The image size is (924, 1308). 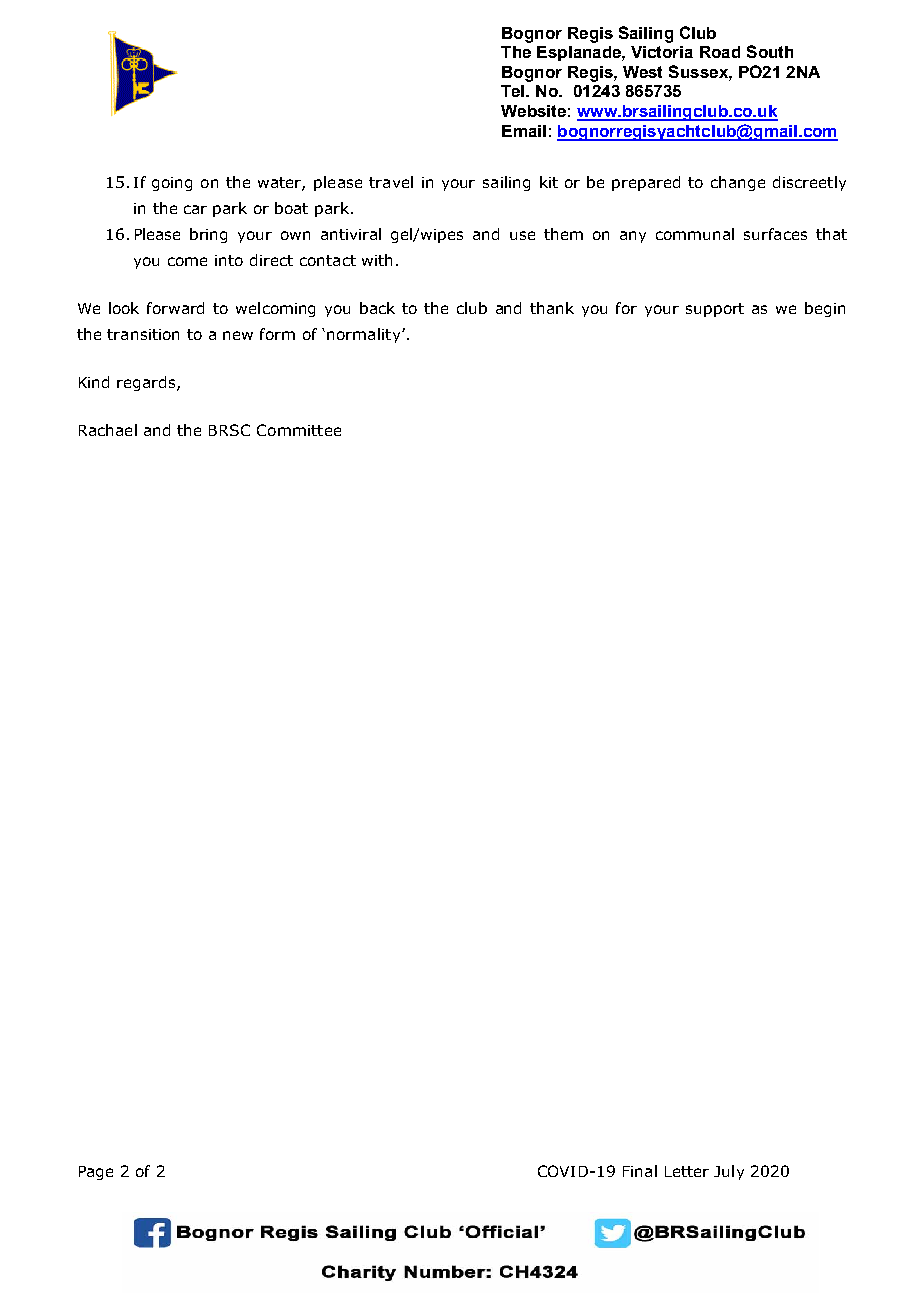 I want to click on Page, so click(x=96, y=1173).
